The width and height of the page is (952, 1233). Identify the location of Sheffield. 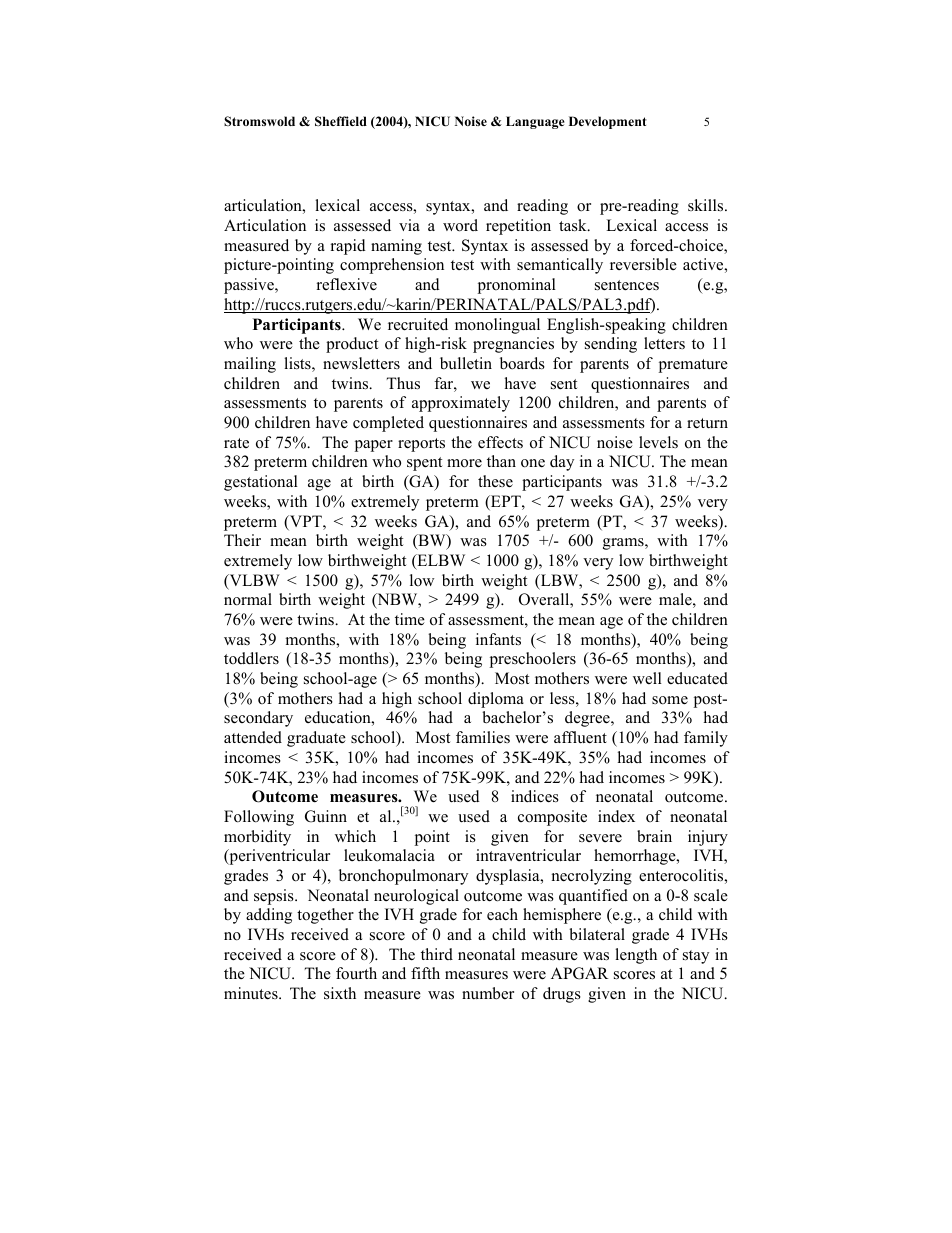
(341, 121).
